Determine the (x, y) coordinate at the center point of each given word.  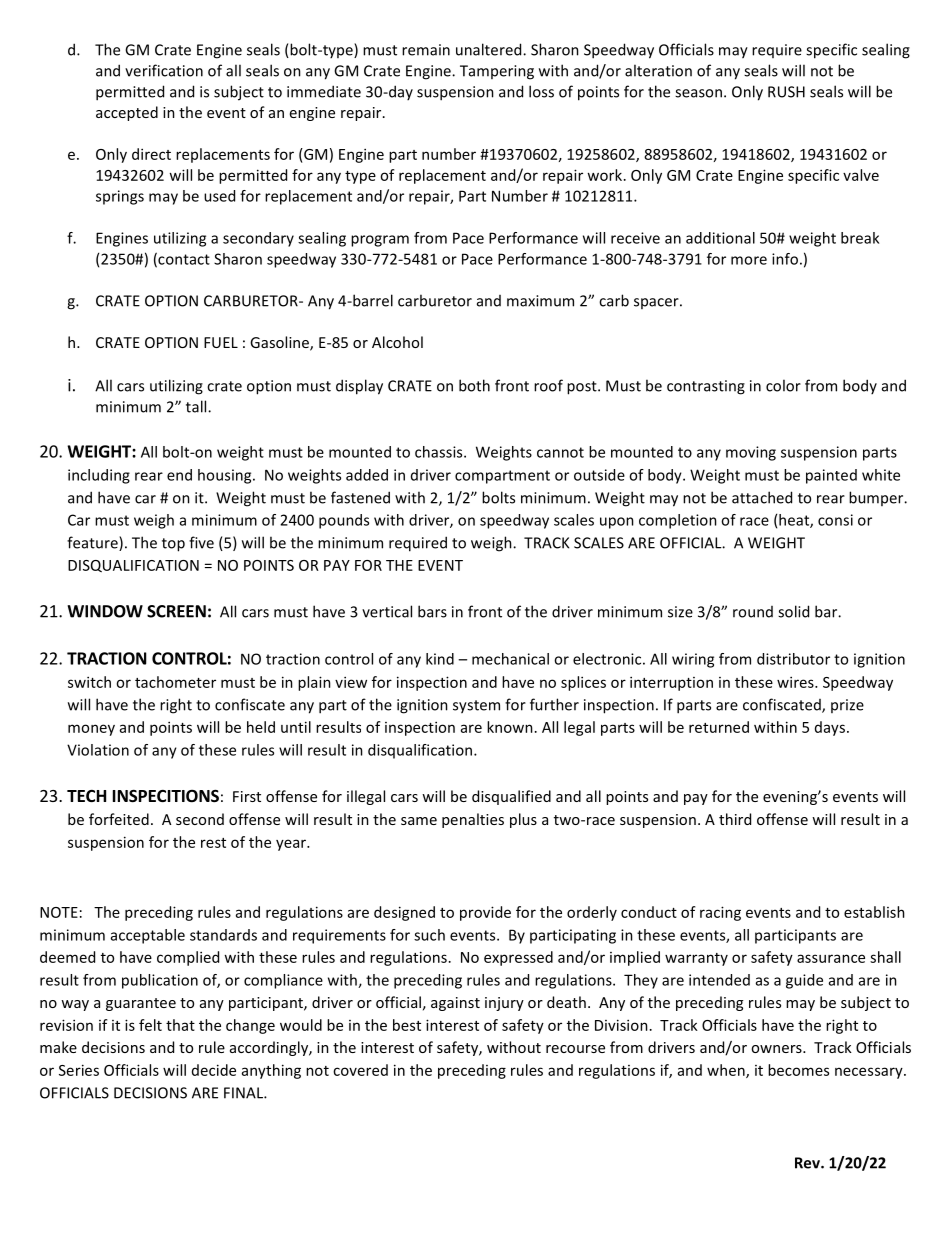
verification (164, 70)
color (783, 385)
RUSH (786, 92)
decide (214, 1070)
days (830, 728)
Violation (98, 750)
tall (197, 406)
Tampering (497, 72)
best (407, 1025)
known (510, 727)
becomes (798, 1070)
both (474, 385)
